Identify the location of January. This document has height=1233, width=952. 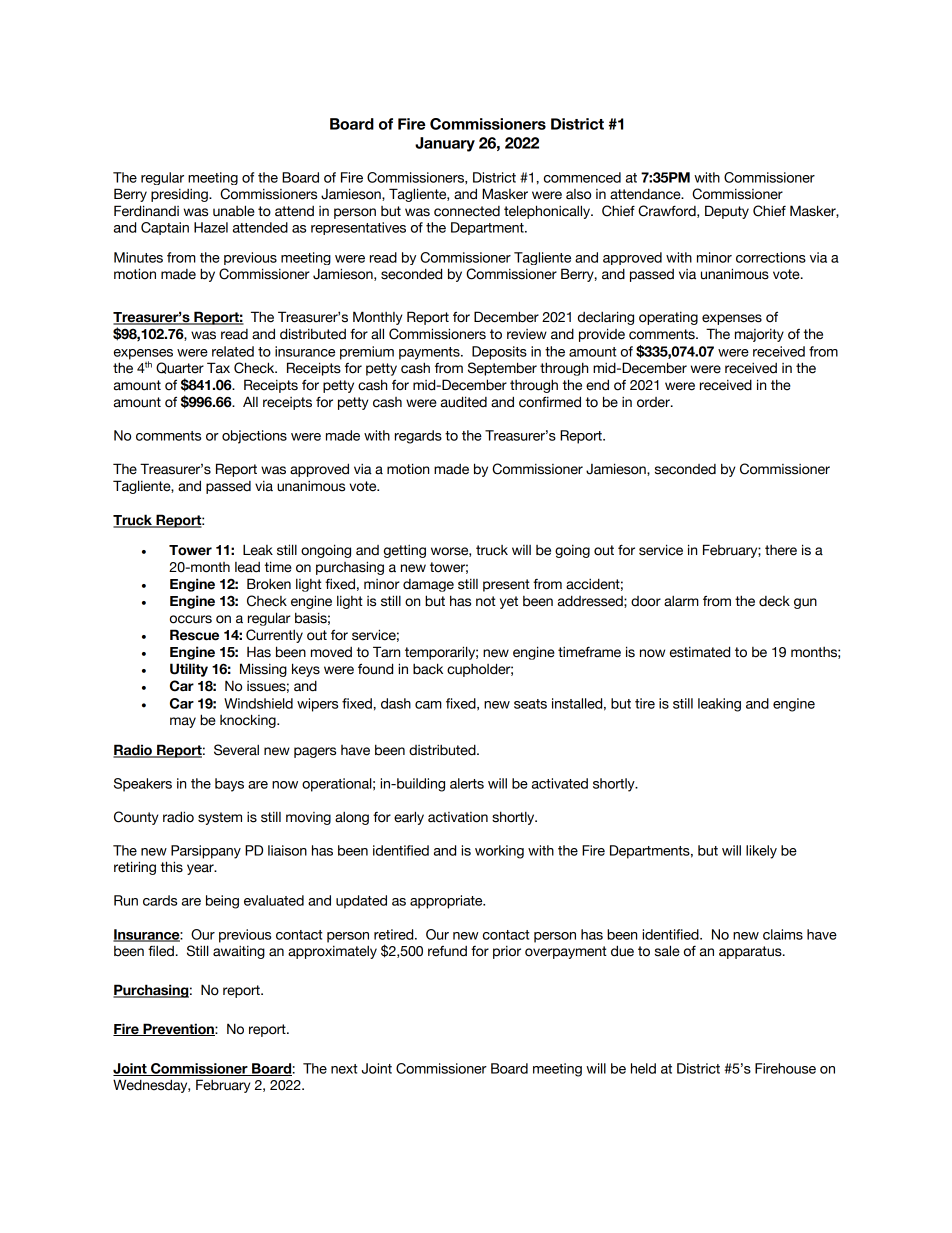
(445, 144).
